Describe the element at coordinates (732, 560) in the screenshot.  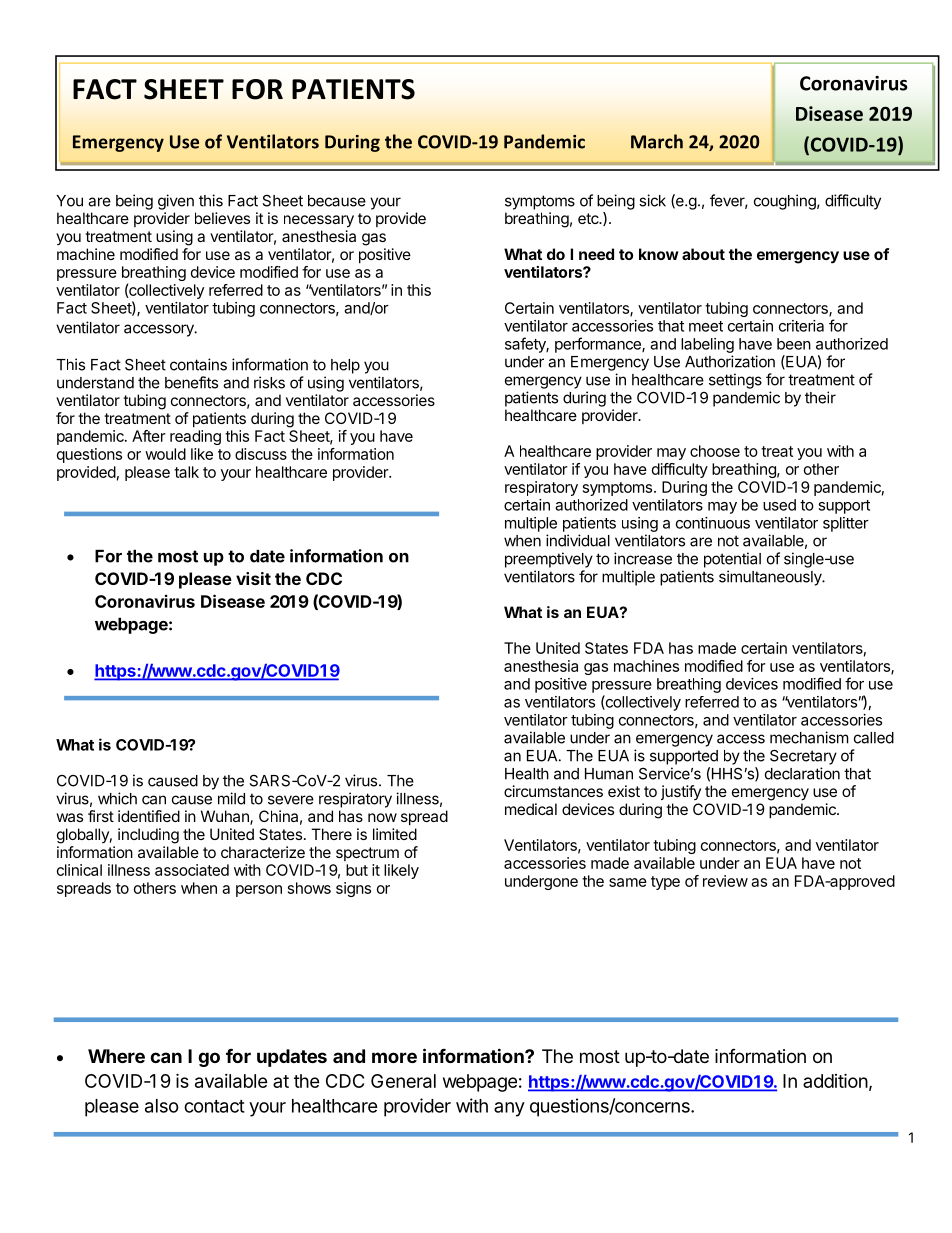
I see `potential` at that location.
